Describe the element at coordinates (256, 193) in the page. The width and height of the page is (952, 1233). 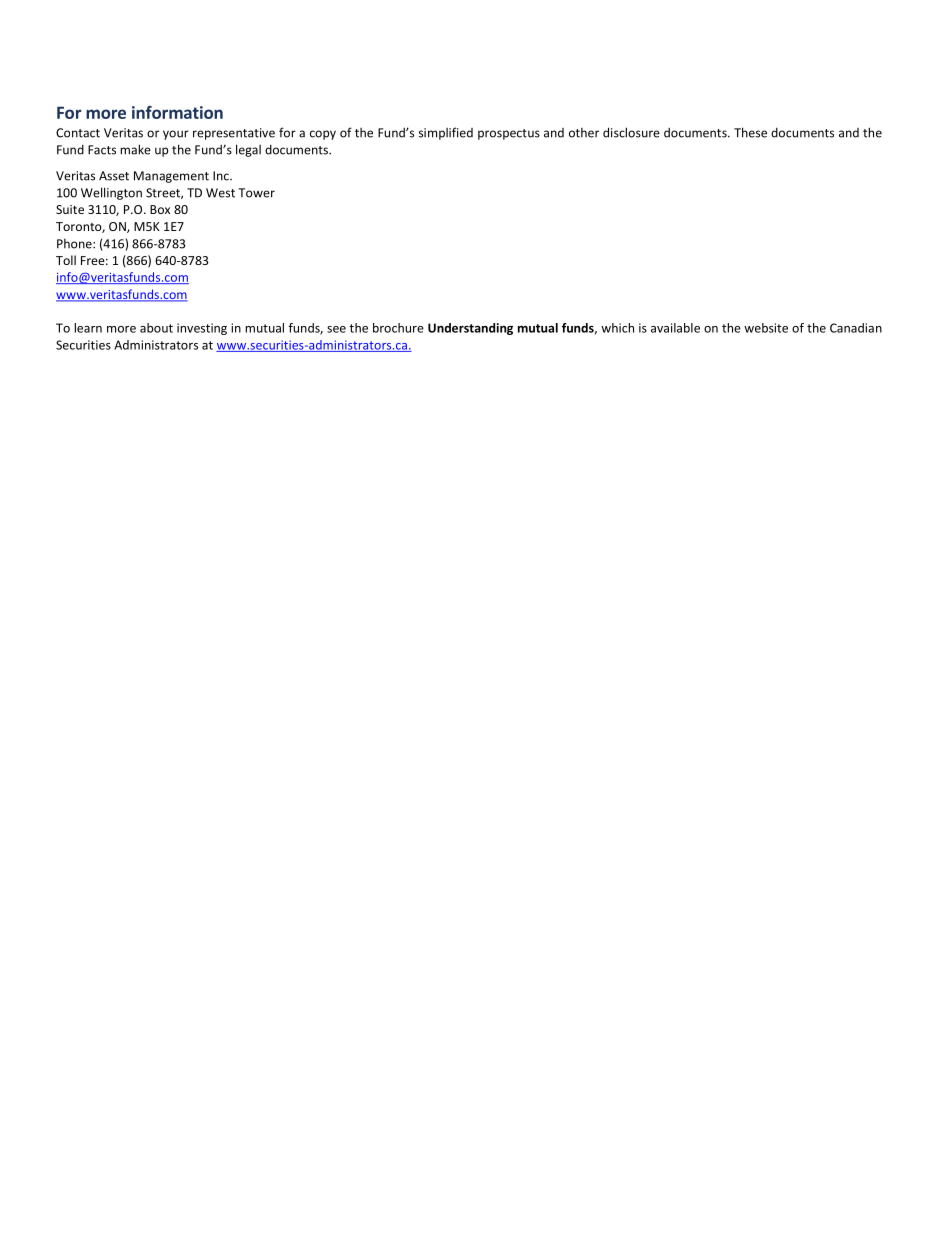
I see `Tower` at that location.
